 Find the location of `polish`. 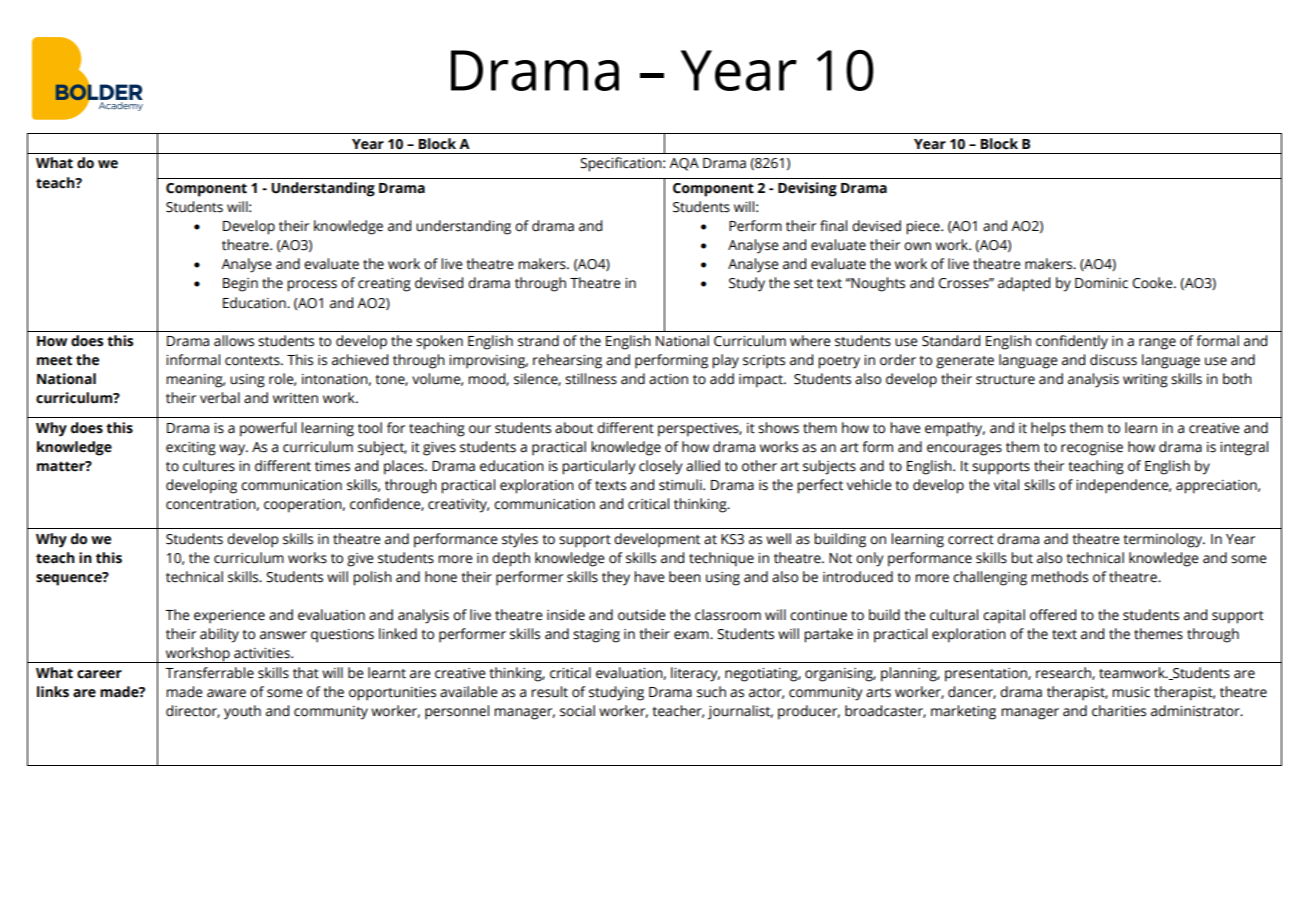

polish is located at coordinates (372, 578).
